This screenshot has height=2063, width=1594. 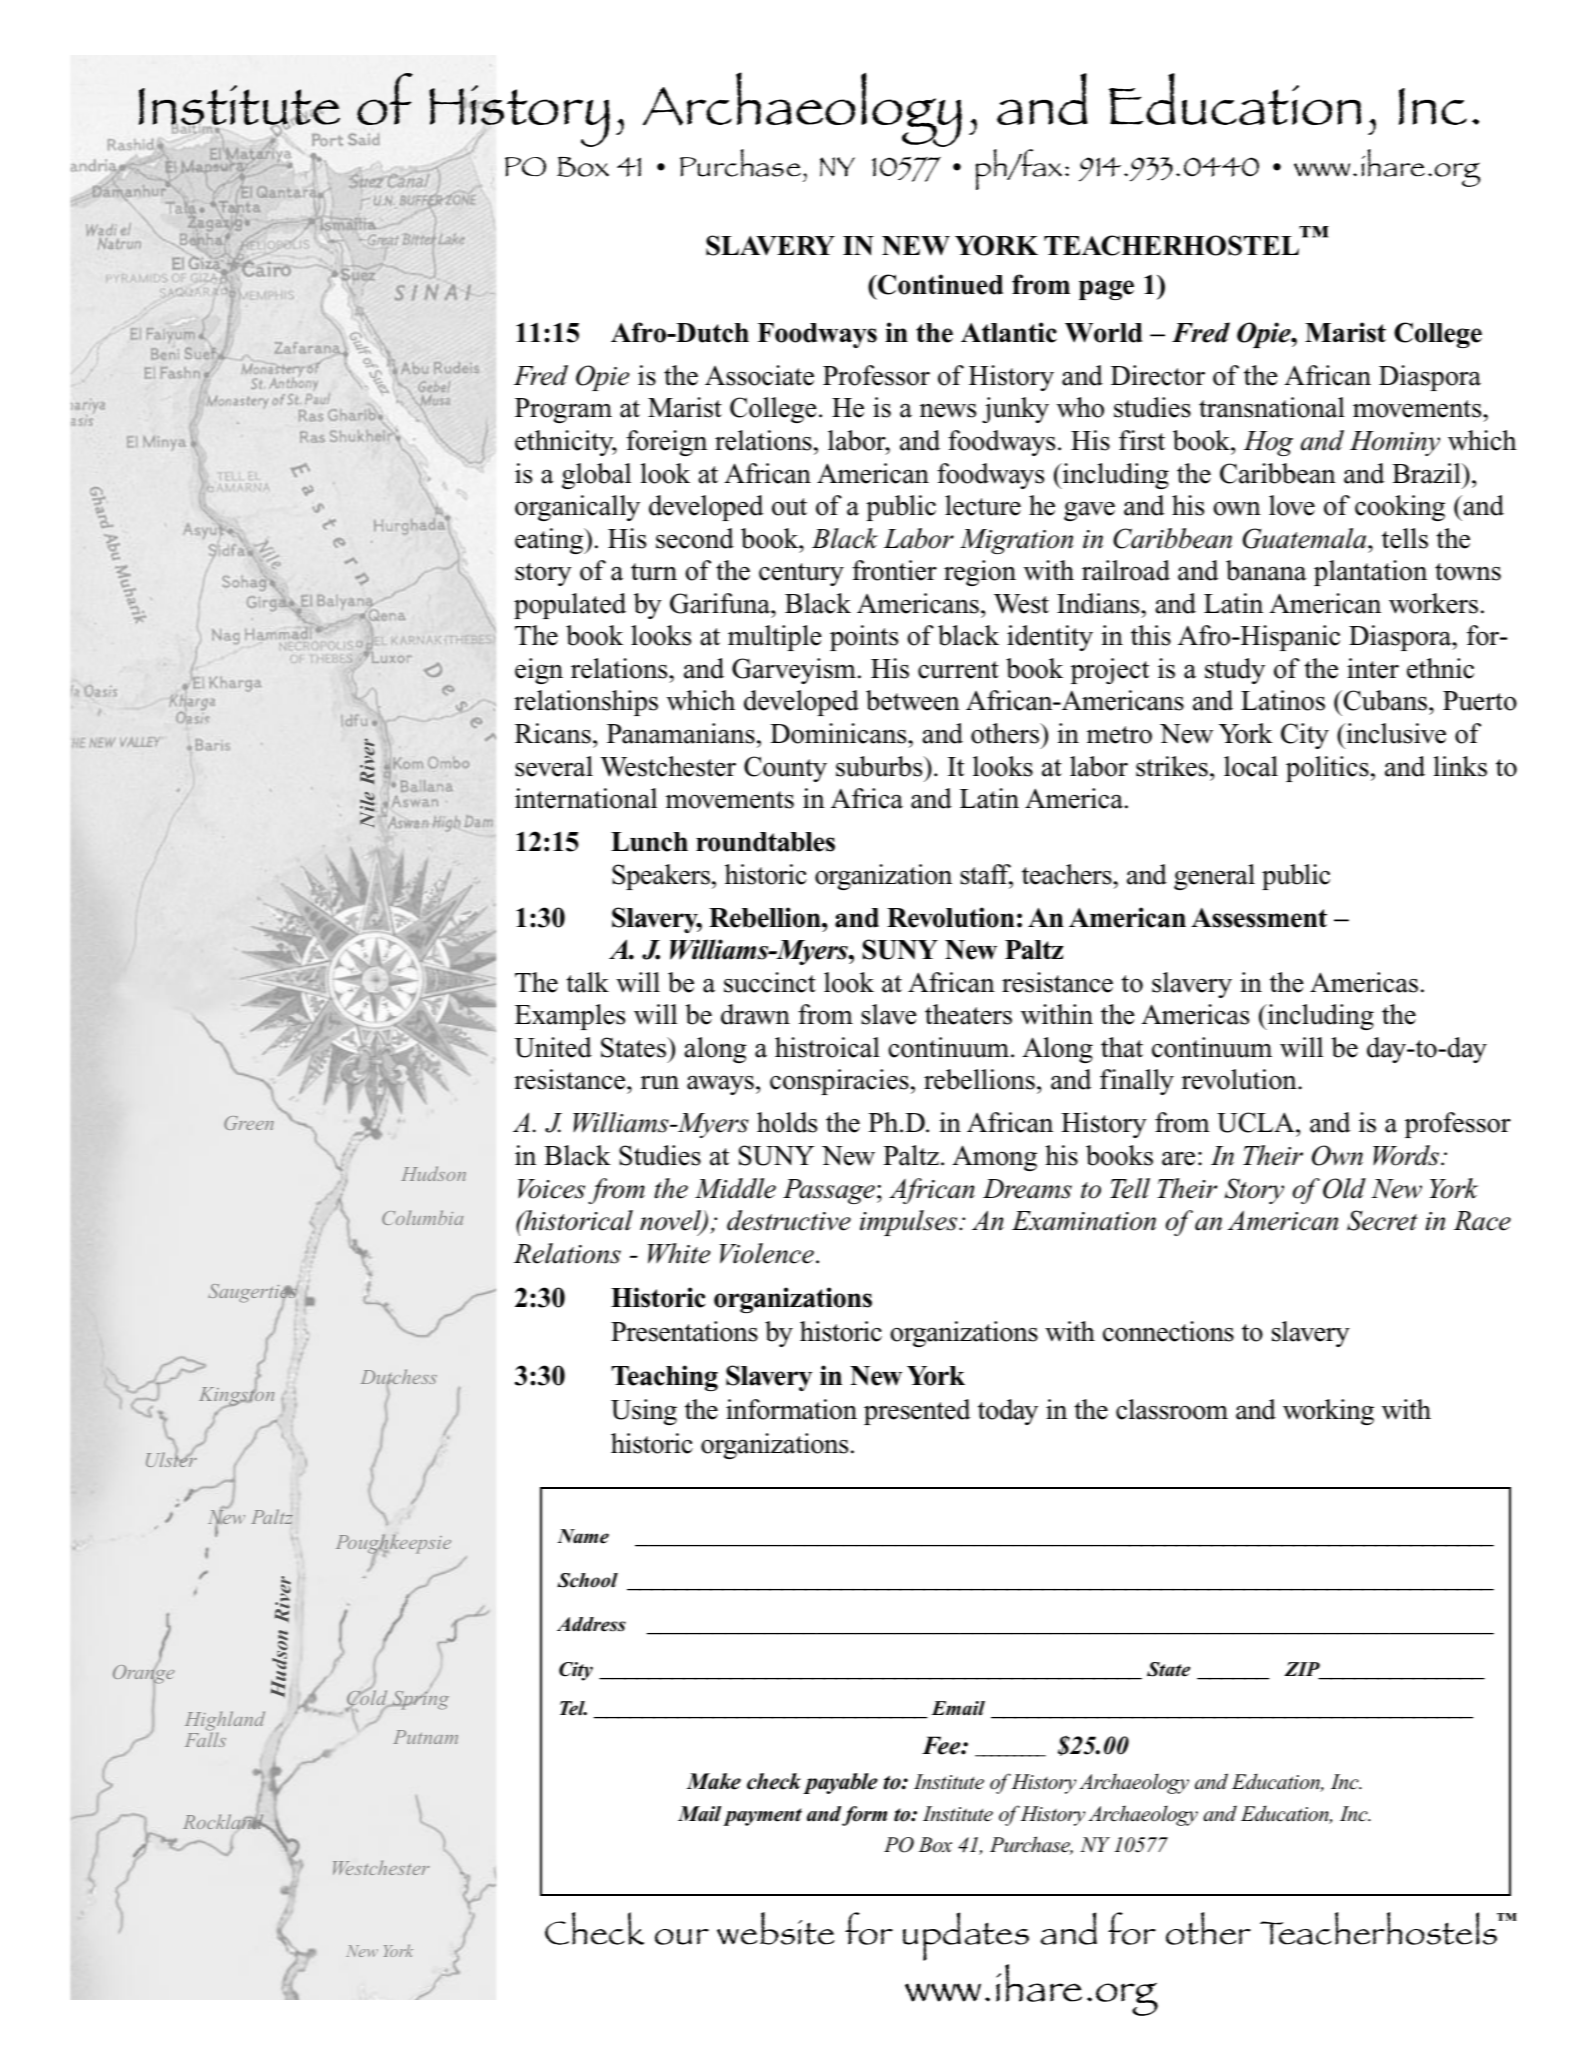 I want to click on Green, so click(x=249, y=1123).
